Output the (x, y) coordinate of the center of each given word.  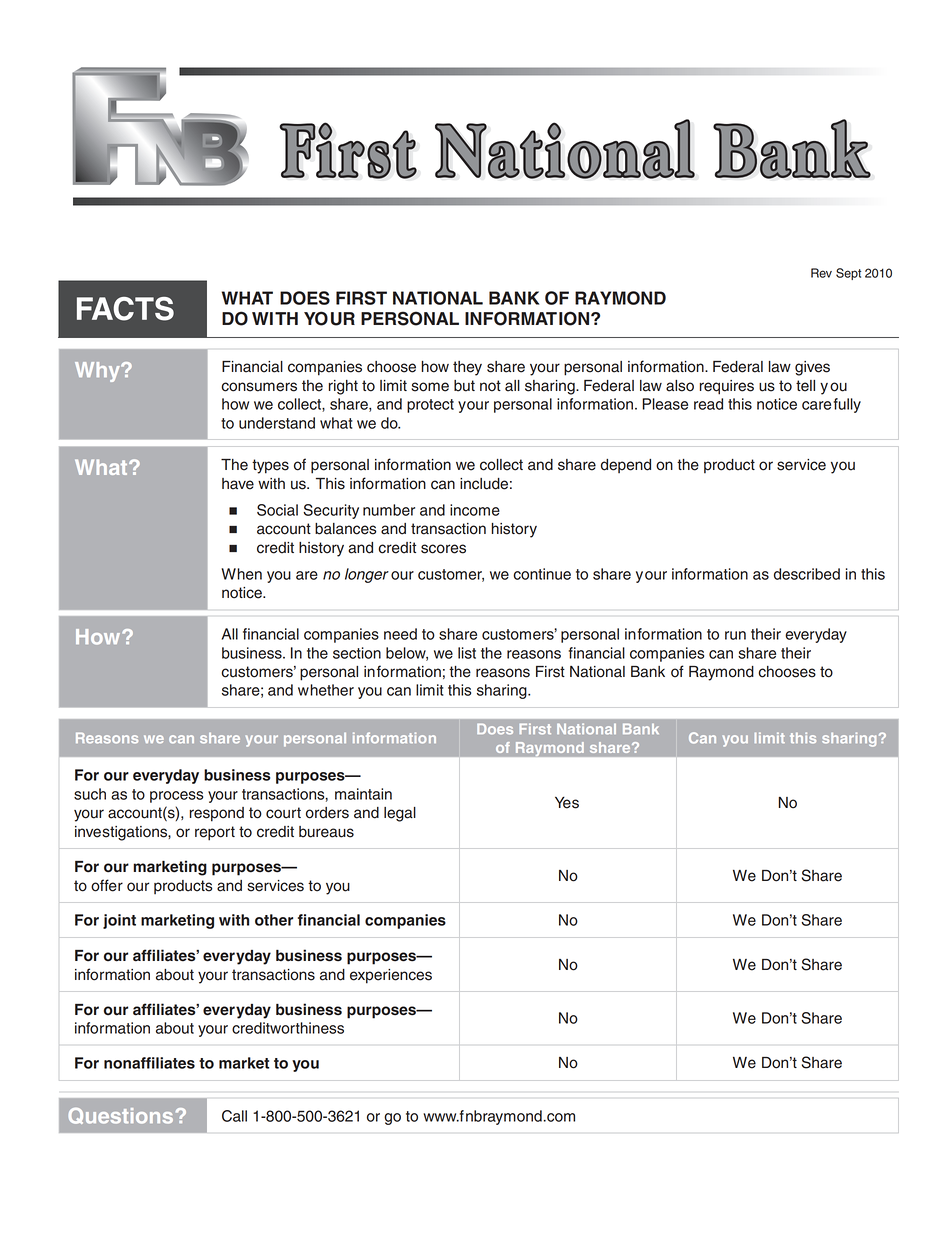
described (807, 574)
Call (234, 1116)
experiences (391, 976)
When (241, 574)
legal (400, 814)
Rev (821, 273)
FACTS (125, 309)
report (215, 833)
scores (443, 549)
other (274, 920)
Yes (567, 803)
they (467, 368)
